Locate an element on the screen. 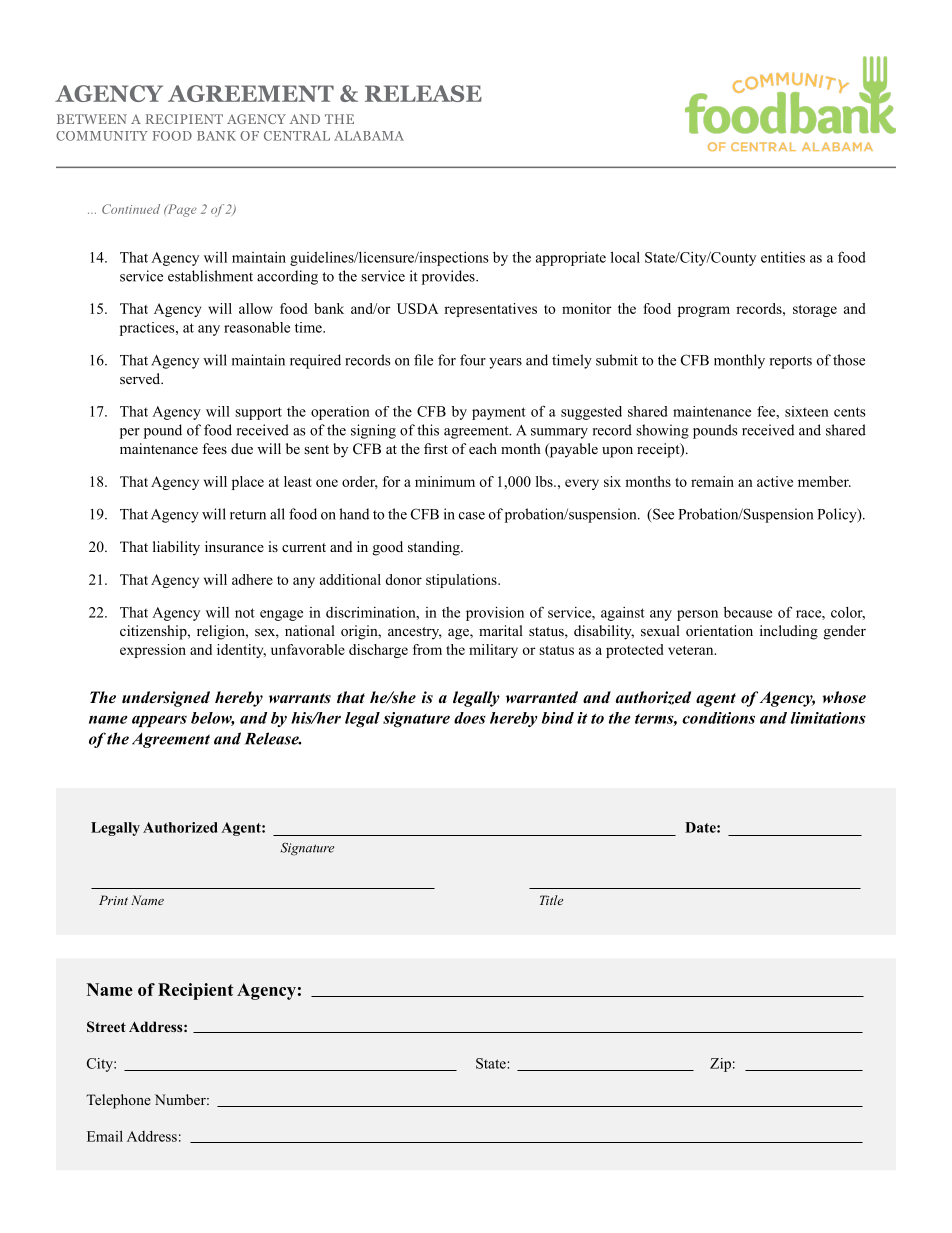  liability is located at coordinates (176, 548).
